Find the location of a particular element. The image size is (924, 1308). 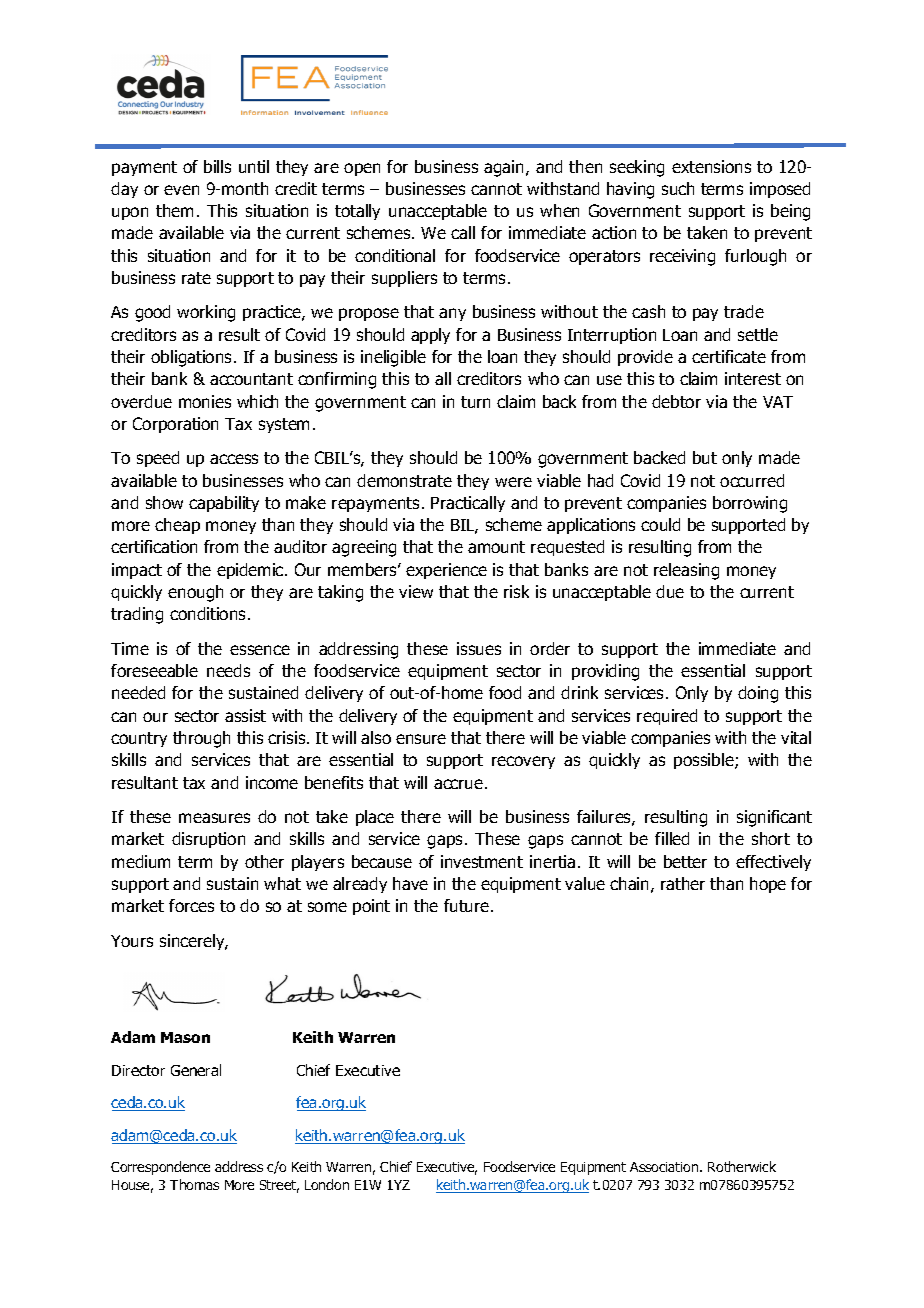

future is located at coordinates (468, 905).
